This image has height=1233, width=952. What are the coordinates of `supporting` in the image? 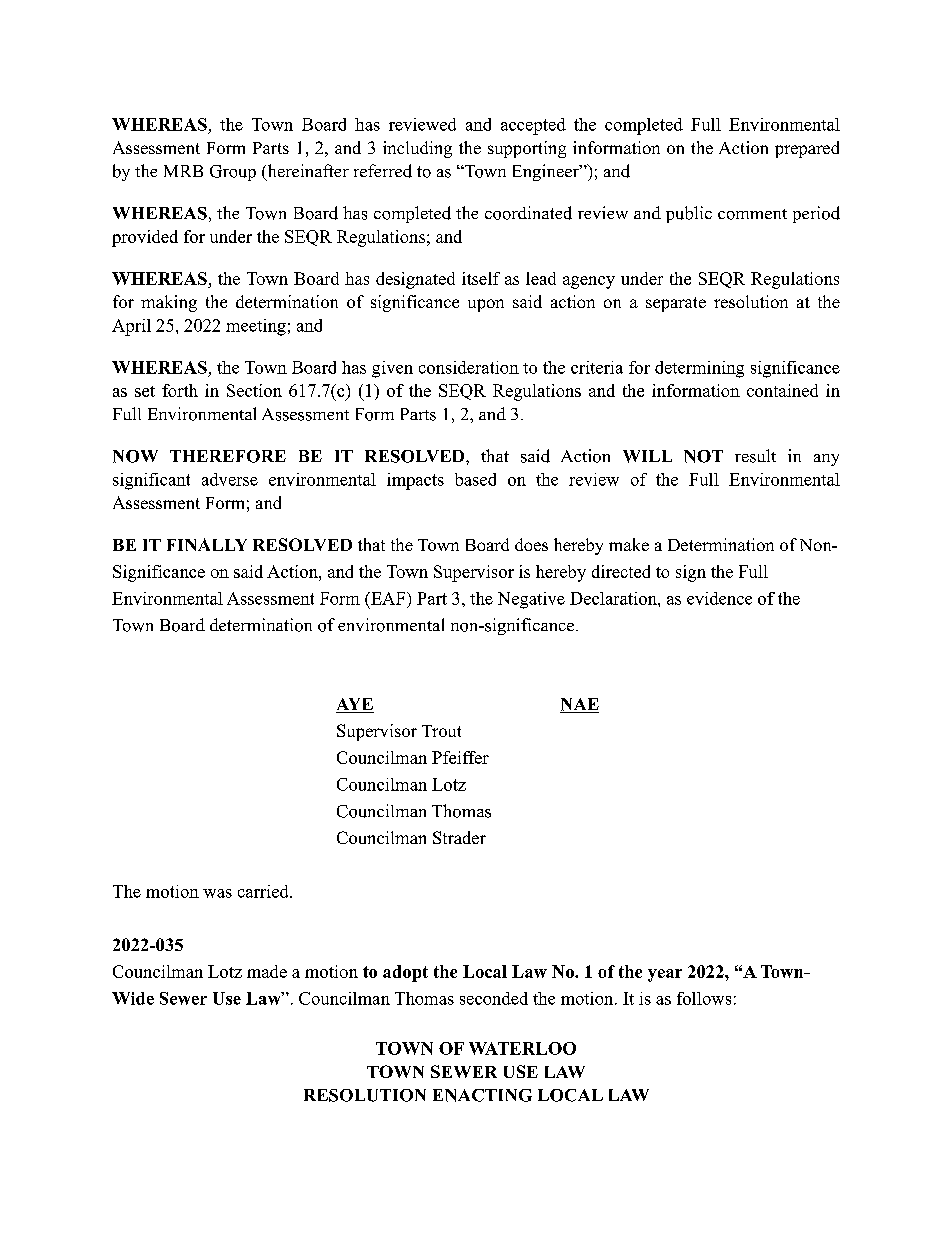 It's located at (527, 149).
